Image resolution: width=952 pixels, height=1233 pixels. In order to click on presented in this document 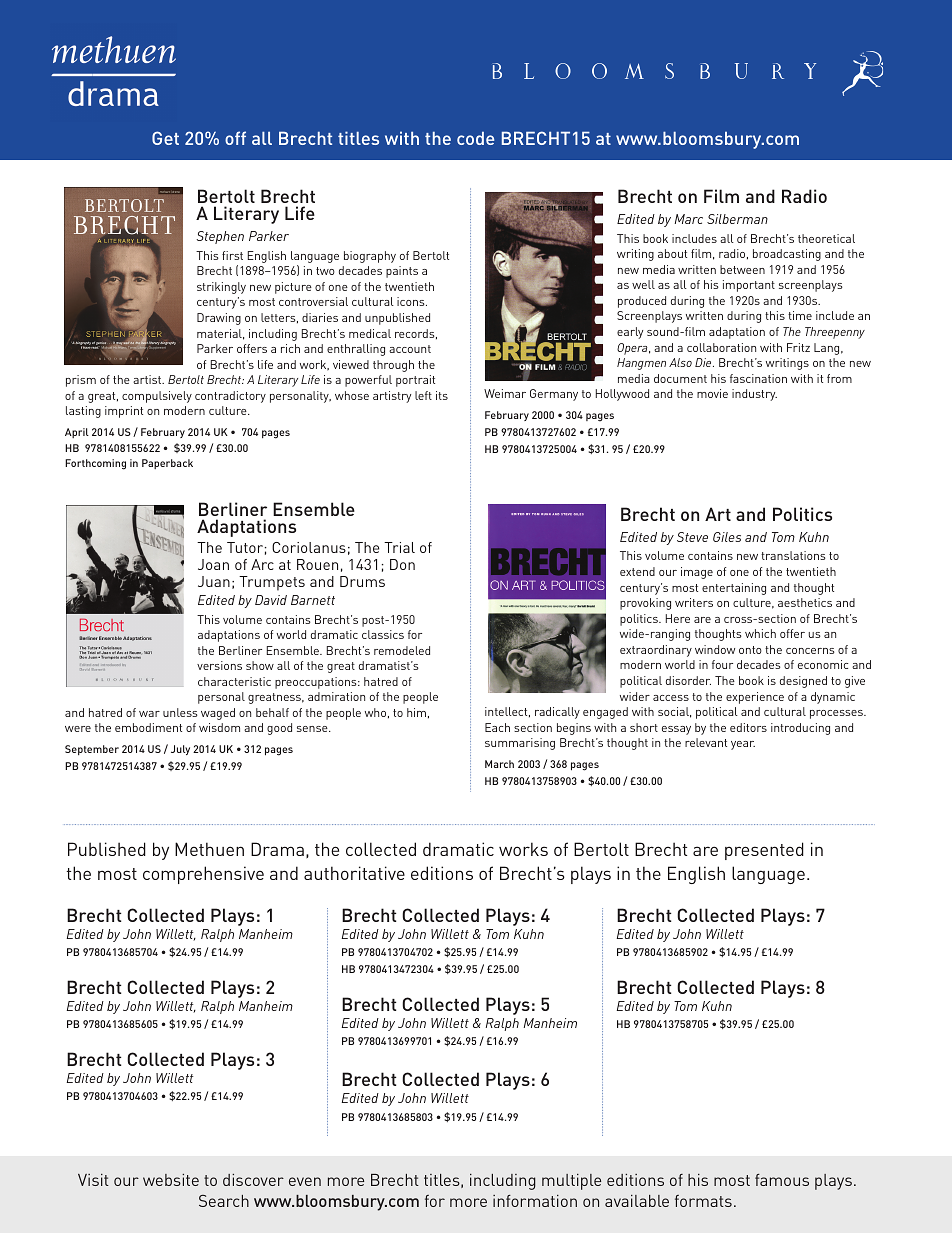, I will do `click(764, 851)`.
